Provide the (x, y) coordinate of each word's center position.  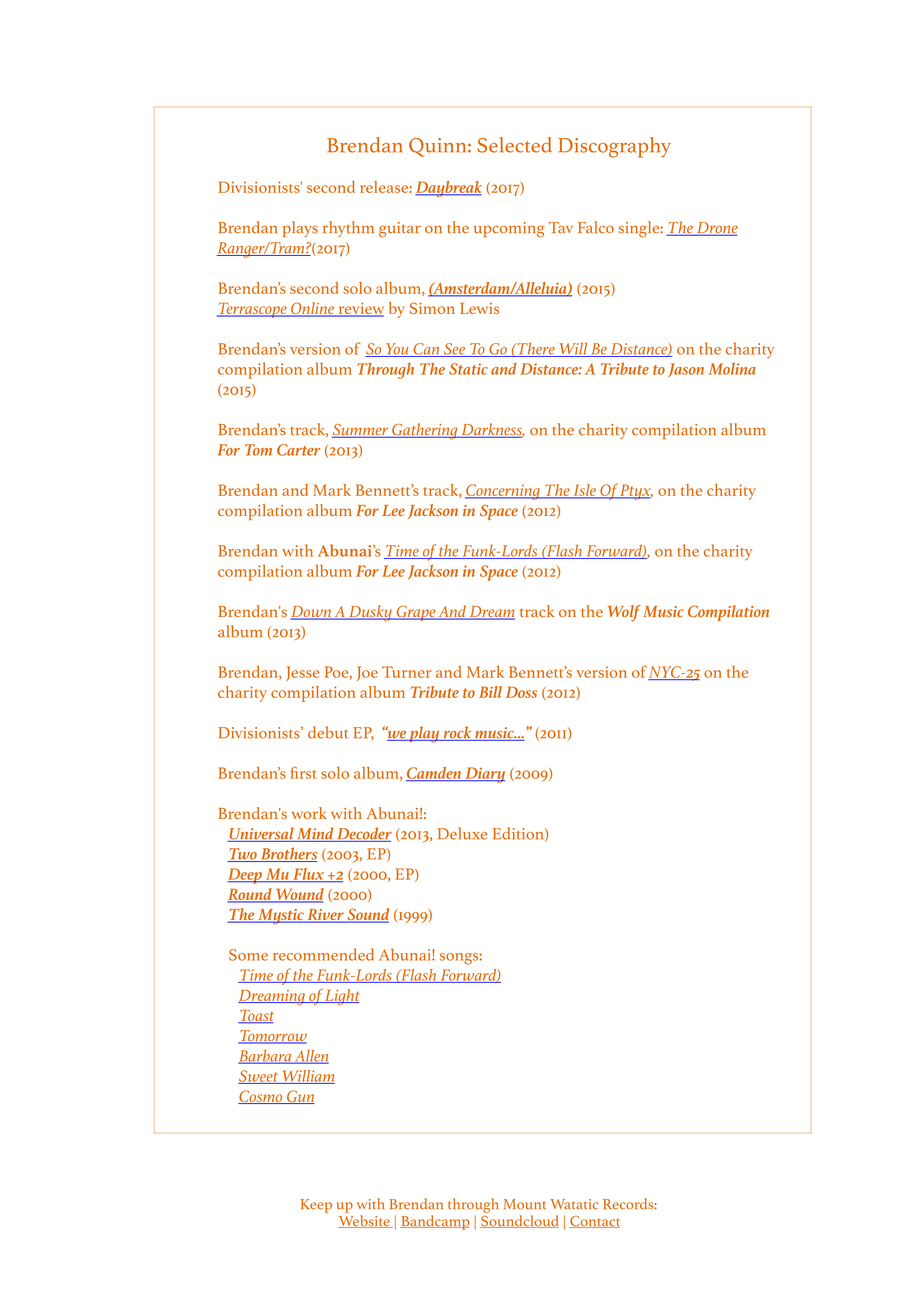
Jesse (303, 673)
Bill (490, 692)
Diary (484, 775)
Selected (514, 145)
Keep (316, 1206)
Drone (716, 229)
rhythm (348, 229)
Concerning (503, 492)
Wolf (624, 613)
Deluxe (462, 833)
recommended (323, 954)
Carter (298, 450)
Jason (686, 370)
